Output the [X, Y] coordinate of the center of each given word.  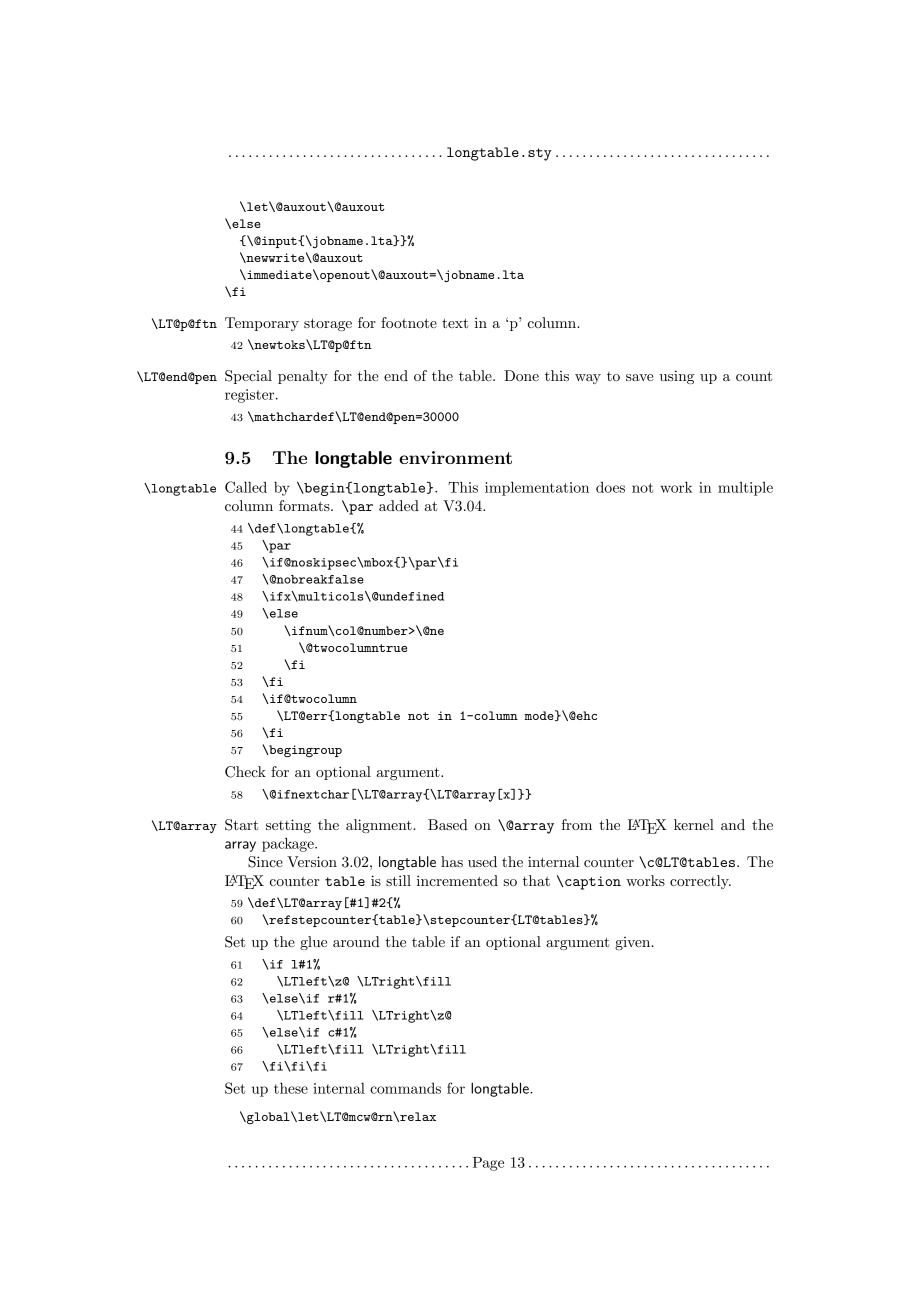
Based [448, 824]
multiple [745, 489]
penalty [303, 377]
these [291, 1088]
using [677, 377]
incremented [457, 880]
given [634, 943]
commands [405, 1088]
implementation [537, 488]
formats [305, 505]
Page [488, 1164]
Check [245, 772]
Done [521, 375]
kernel [694, 824]
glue [313, 943]
